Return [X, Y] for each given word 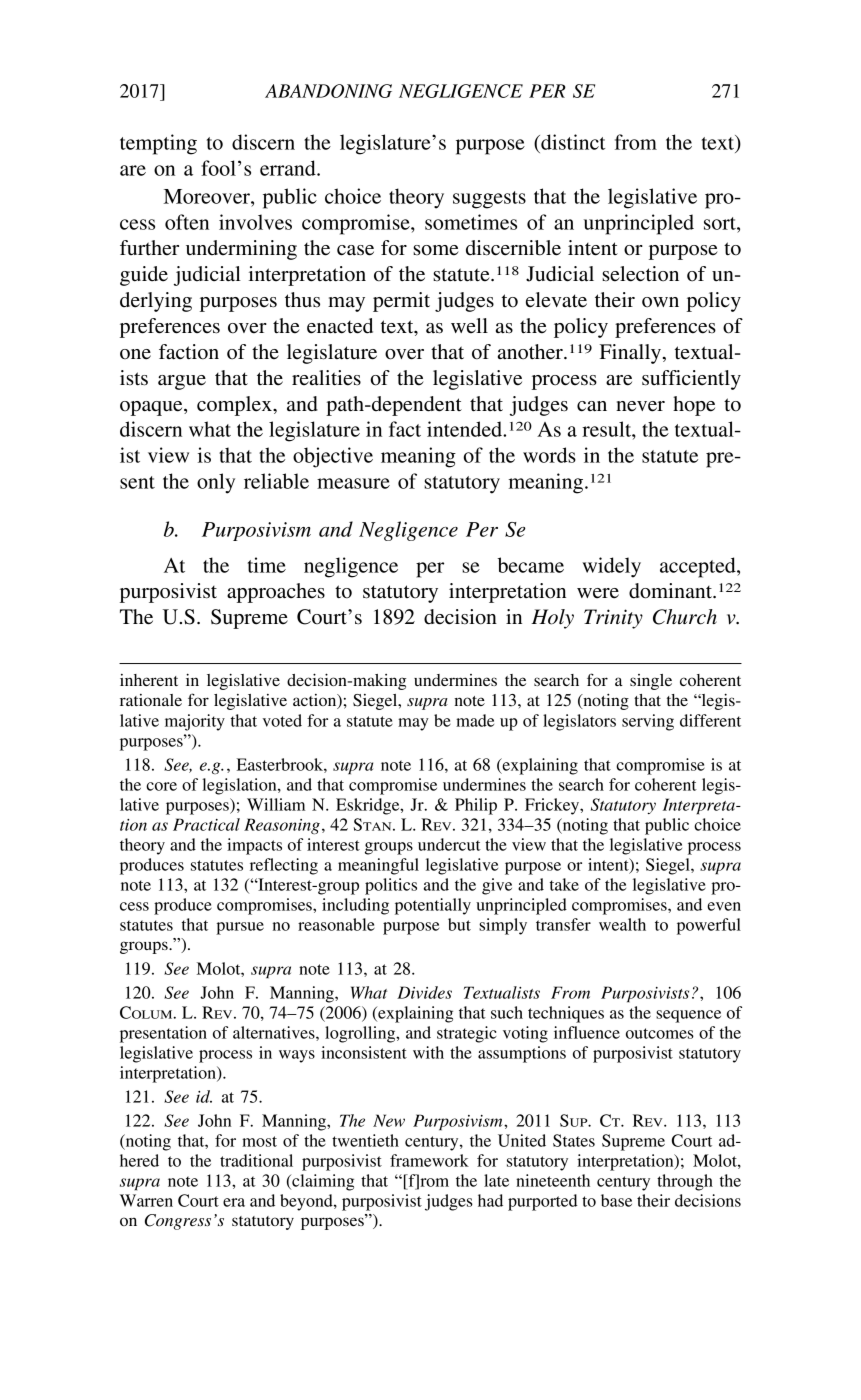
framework [429, 1160]
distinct [572, 142]
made [475, 720]
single [651, 682]
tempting [158, 144]
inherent [149, 680]
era [234, 1202]
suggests [489, 200]
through [685, 1182]
